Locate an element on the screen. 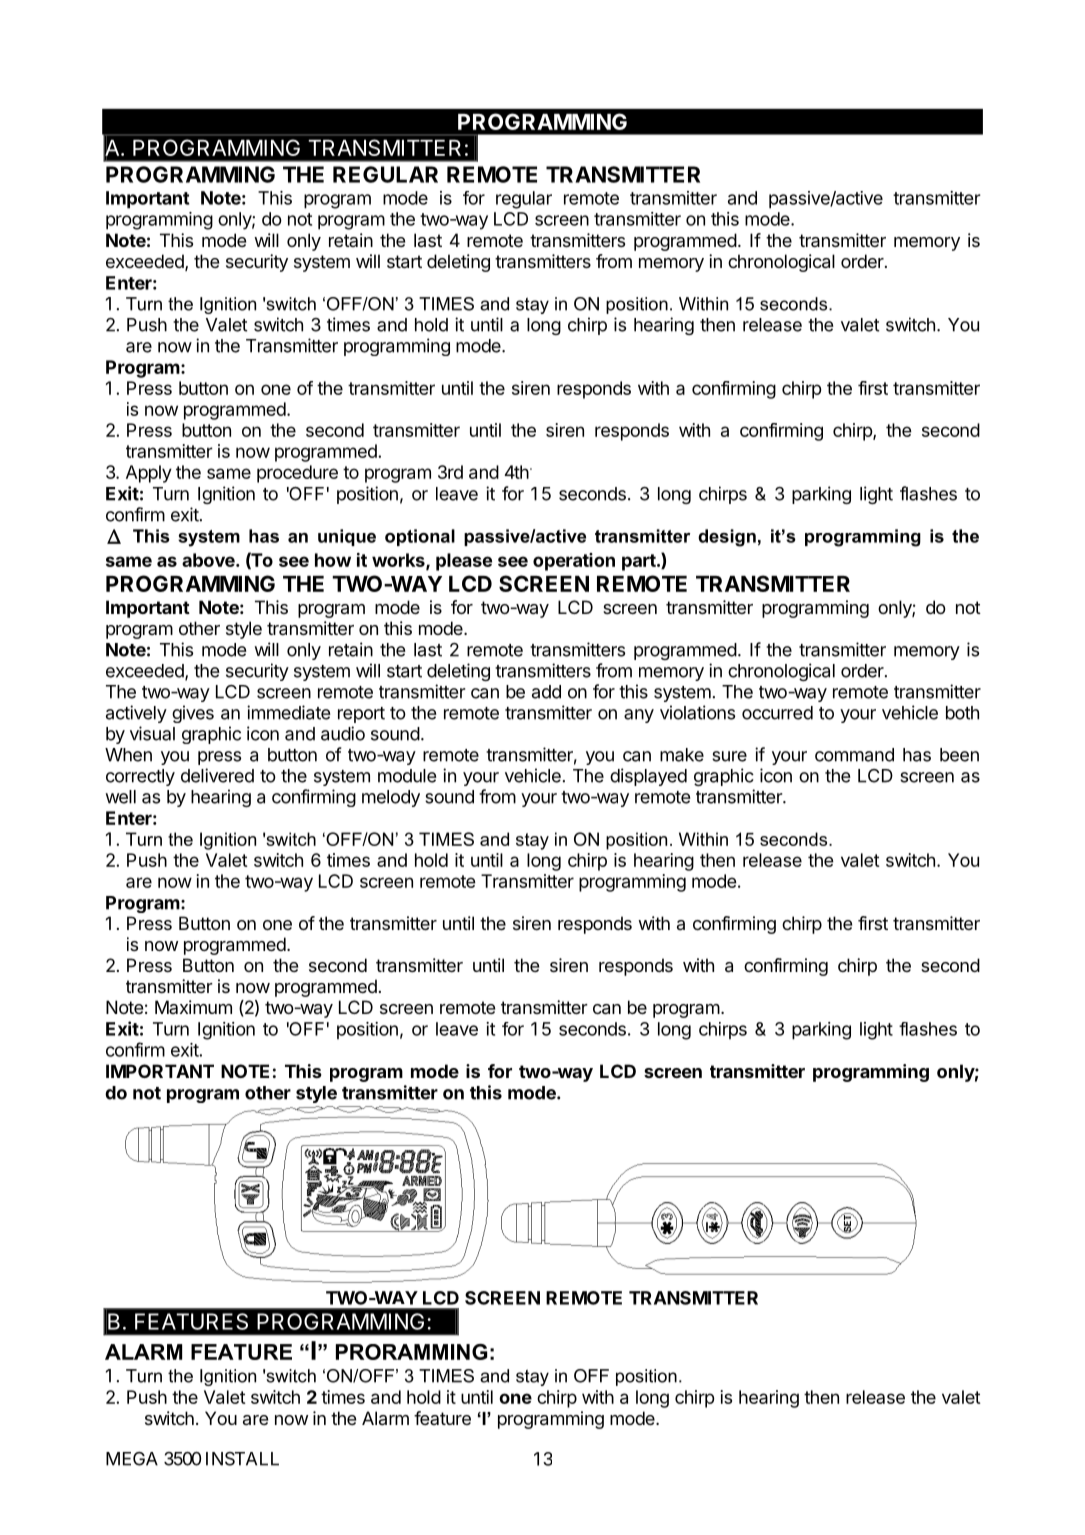 The height and width of the screenshot is (1535, 1085). been is located at coordinates (959, 755).
